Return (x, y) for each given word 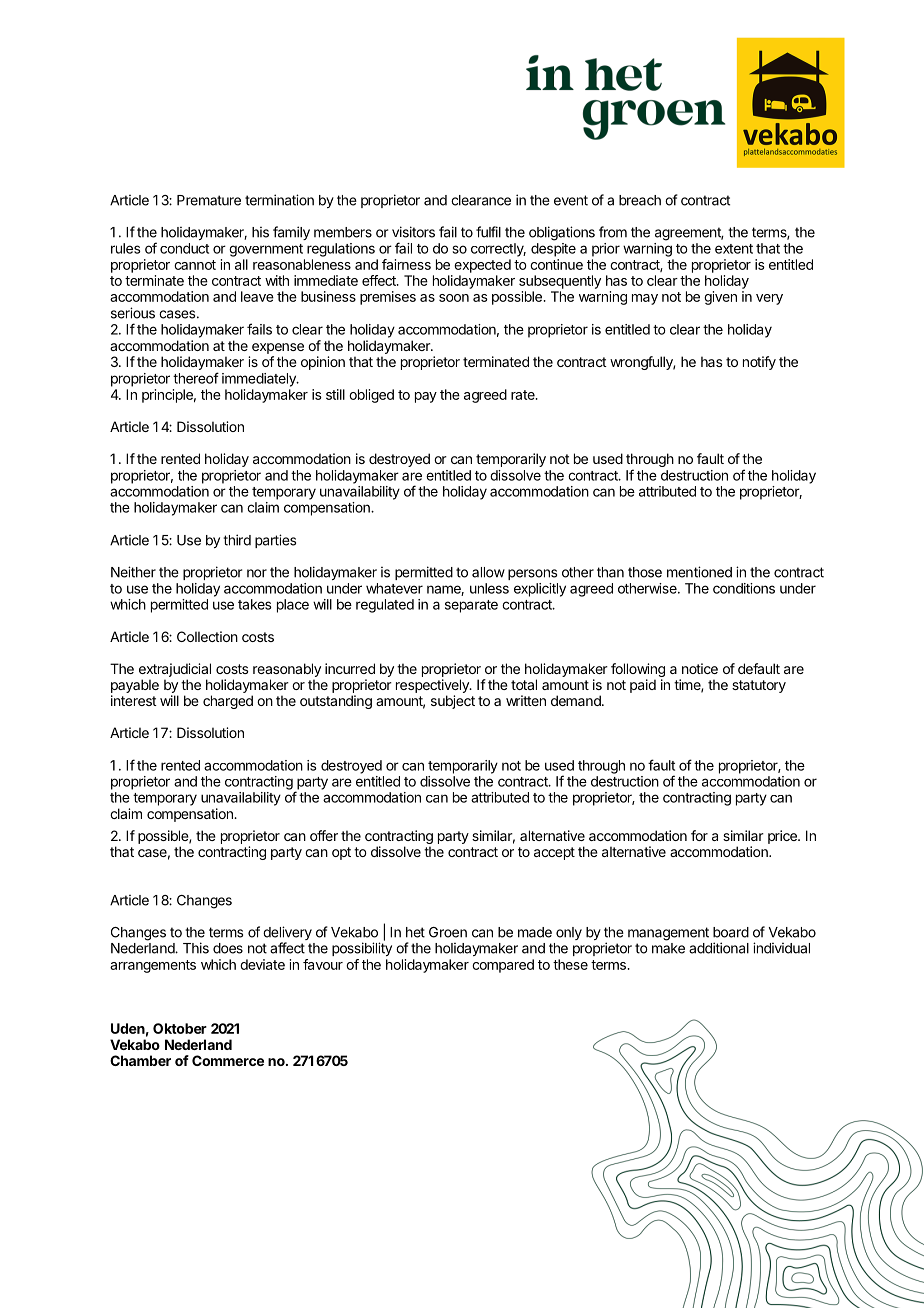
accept (554, 853)
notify (759, 363)
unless (489, 588)
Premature (209, 200)
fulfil (488, 232)
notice (700, 668)
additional (719, 948)
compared (503, 966)
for (699, 835)
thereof (196, 378)
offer (324, 835)
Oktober (180, 1028)
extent (734, 249)
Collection (207, 636)
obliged (371, 396)
